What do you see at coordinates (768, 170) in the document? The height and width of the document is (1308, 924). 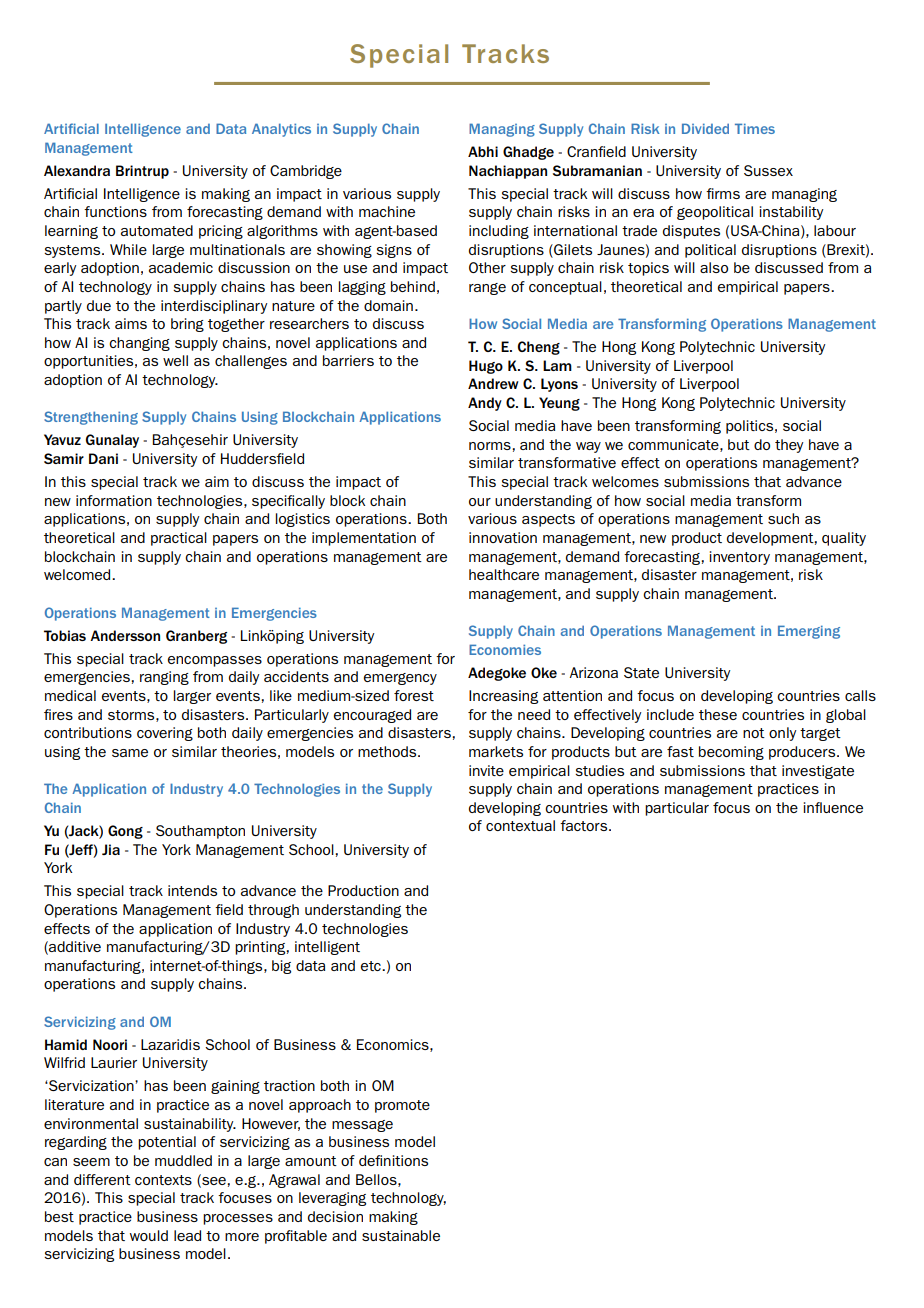 I see `Sussex` at bounding box center [768, 170].
